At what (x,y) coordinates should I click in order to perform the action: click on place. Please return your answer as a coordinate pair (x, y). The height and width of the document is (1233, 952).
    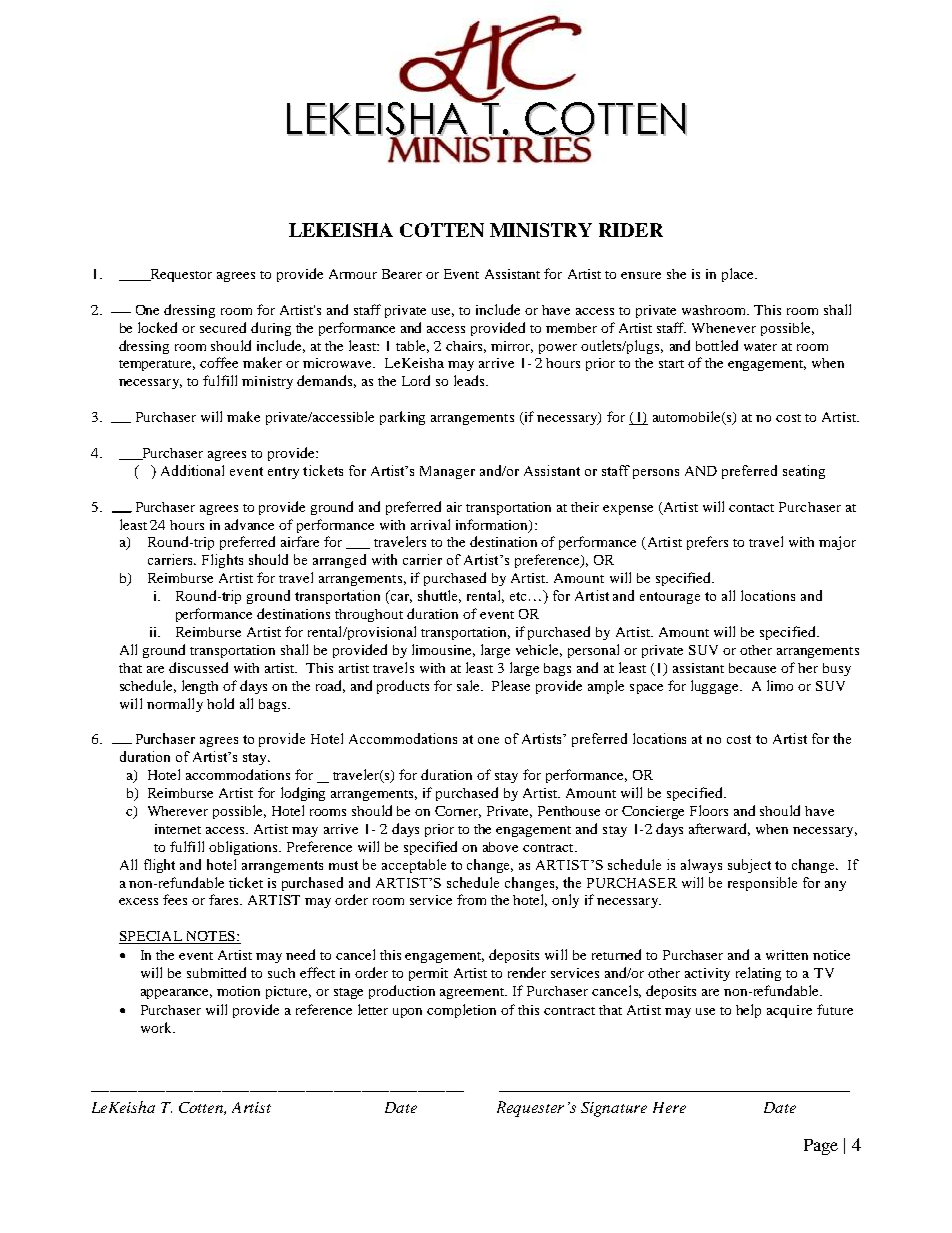
    Looking at the image, I should click on (739, 275).
